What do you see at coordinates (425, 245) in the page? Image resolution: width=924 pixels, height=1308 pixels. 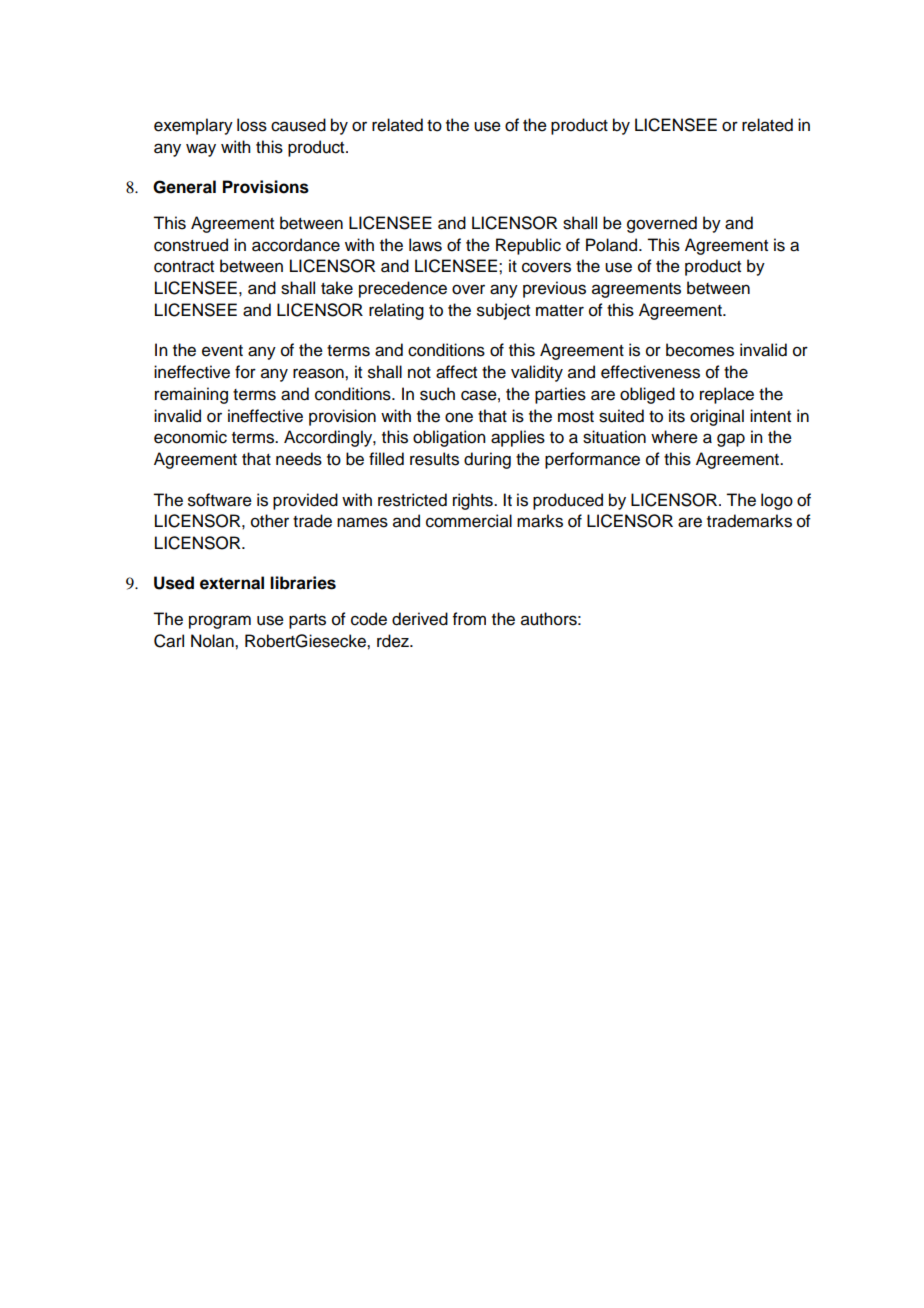 I see `laws` at bounding box center [425, 245].
